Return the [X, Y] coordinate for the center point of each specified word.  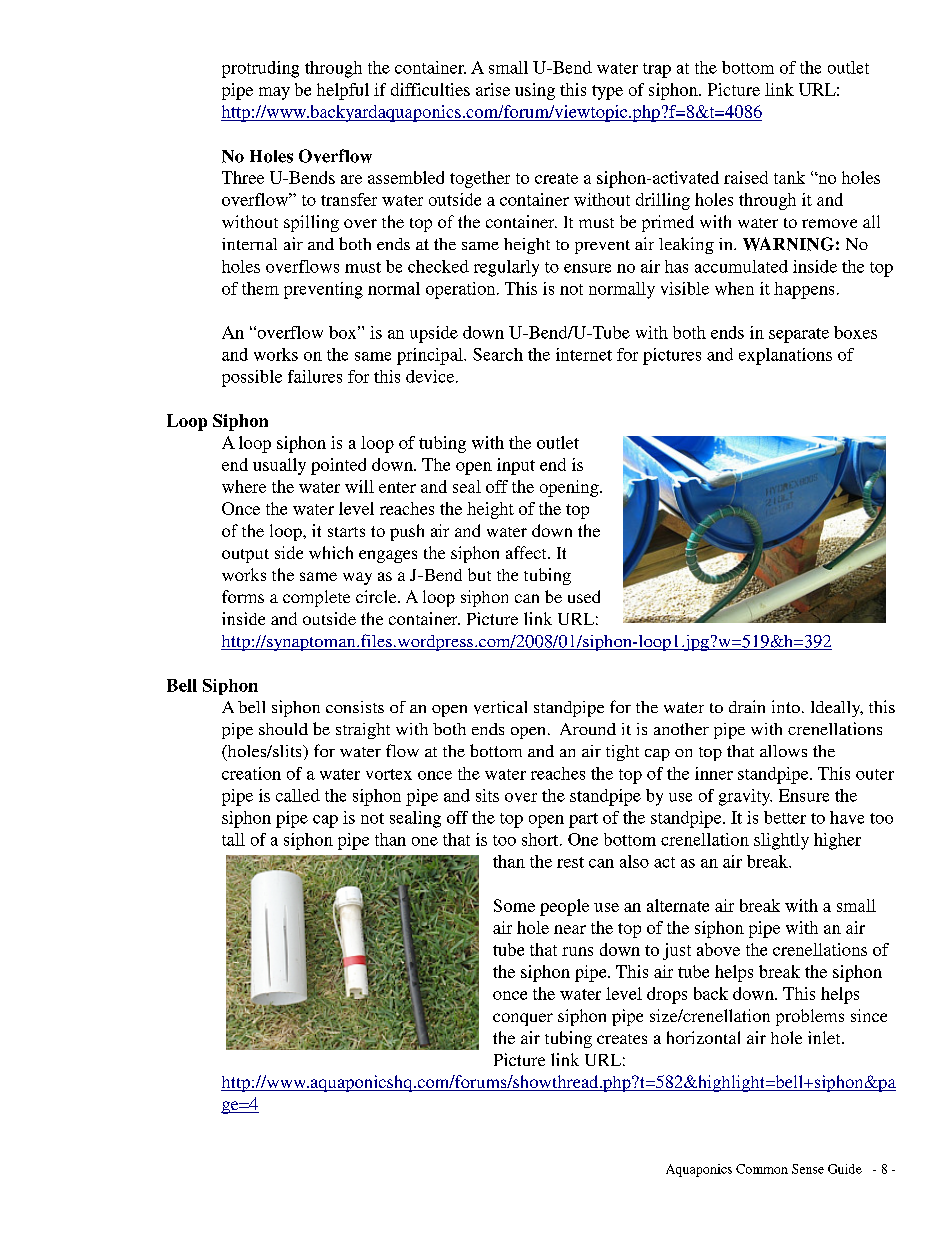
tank [789, 177]
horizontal [703, 1037]
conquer [523, 1019]
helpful [343, 91]
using [535, 91]
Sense [808, 1169]
